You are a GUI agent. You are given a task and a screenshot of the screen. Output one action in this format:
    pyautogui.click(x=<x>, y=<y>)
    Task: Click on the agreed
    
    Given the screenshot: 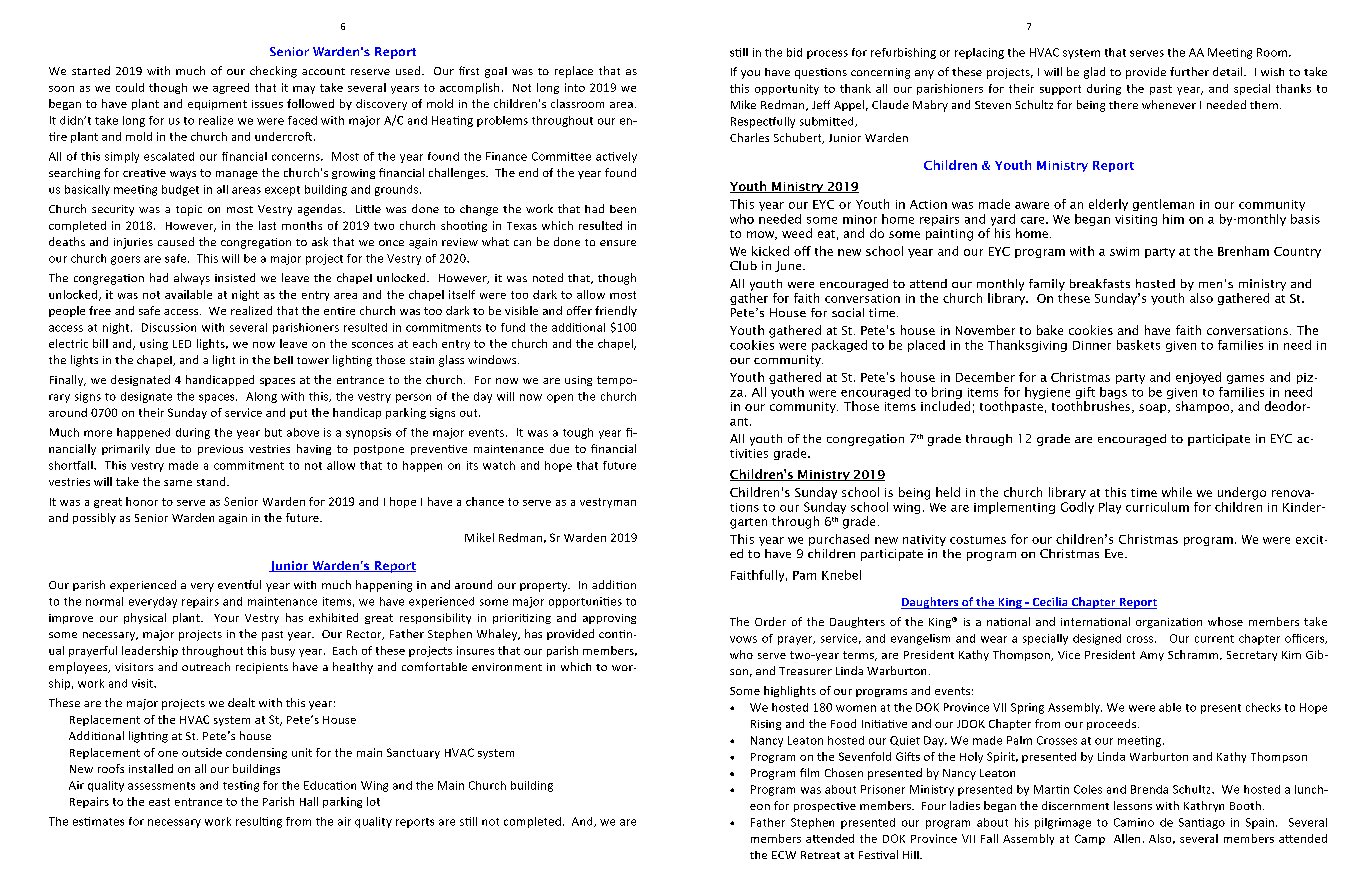 What is the action you would take?
    pyautogui.click(x=231, y=88)
